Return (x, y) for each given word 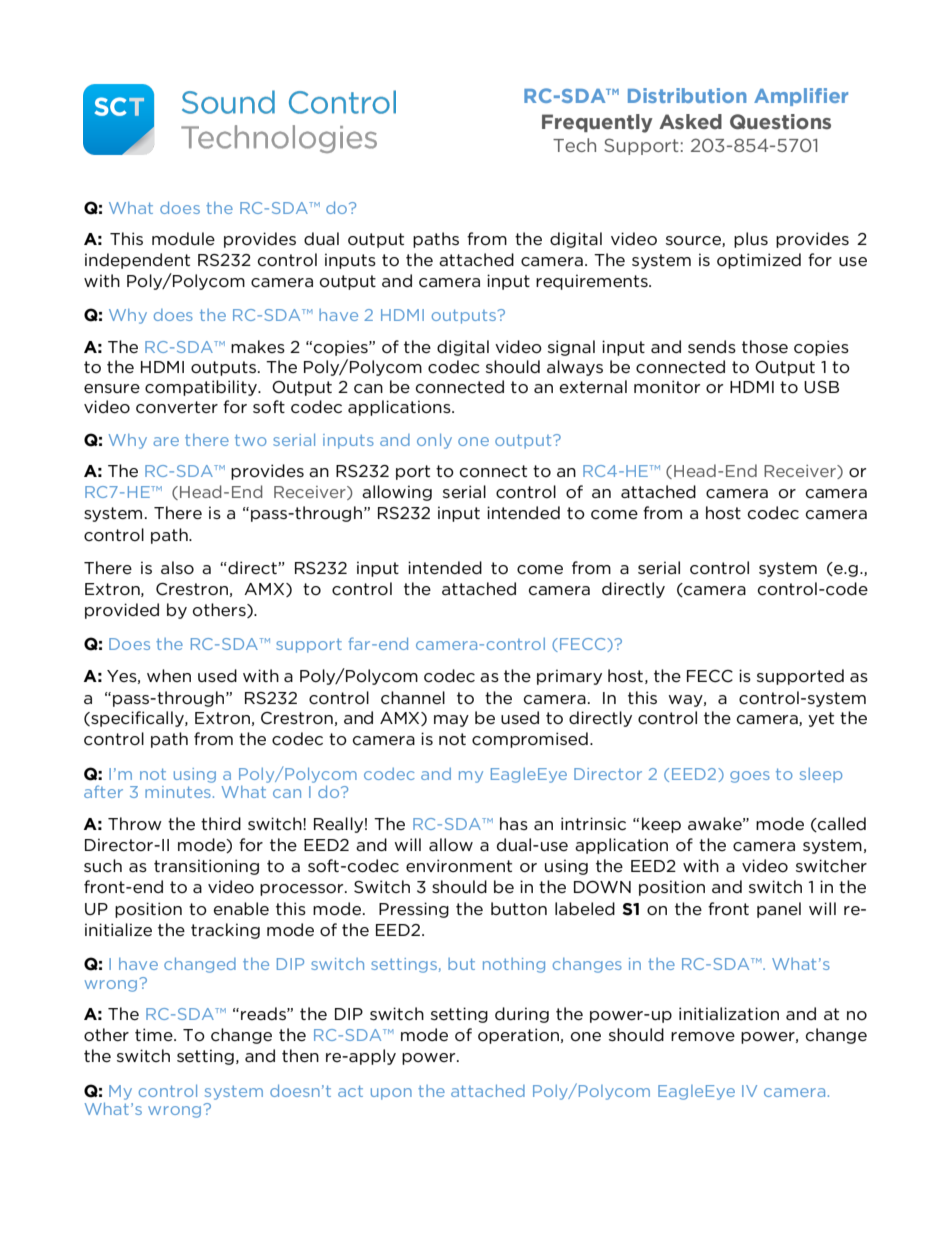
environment (459, 865)
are (166, 441)
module (183, 239)
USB (821, 387)
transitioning (206, 867)
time (155, 1035)
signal (571, 348)
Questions (780, 122)
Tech (574, 145)
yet (821, 719)
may (451, 721)
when (169, 675)
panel (779, 910)
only (434, 441)
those (765, 347)
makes (258, 346)
